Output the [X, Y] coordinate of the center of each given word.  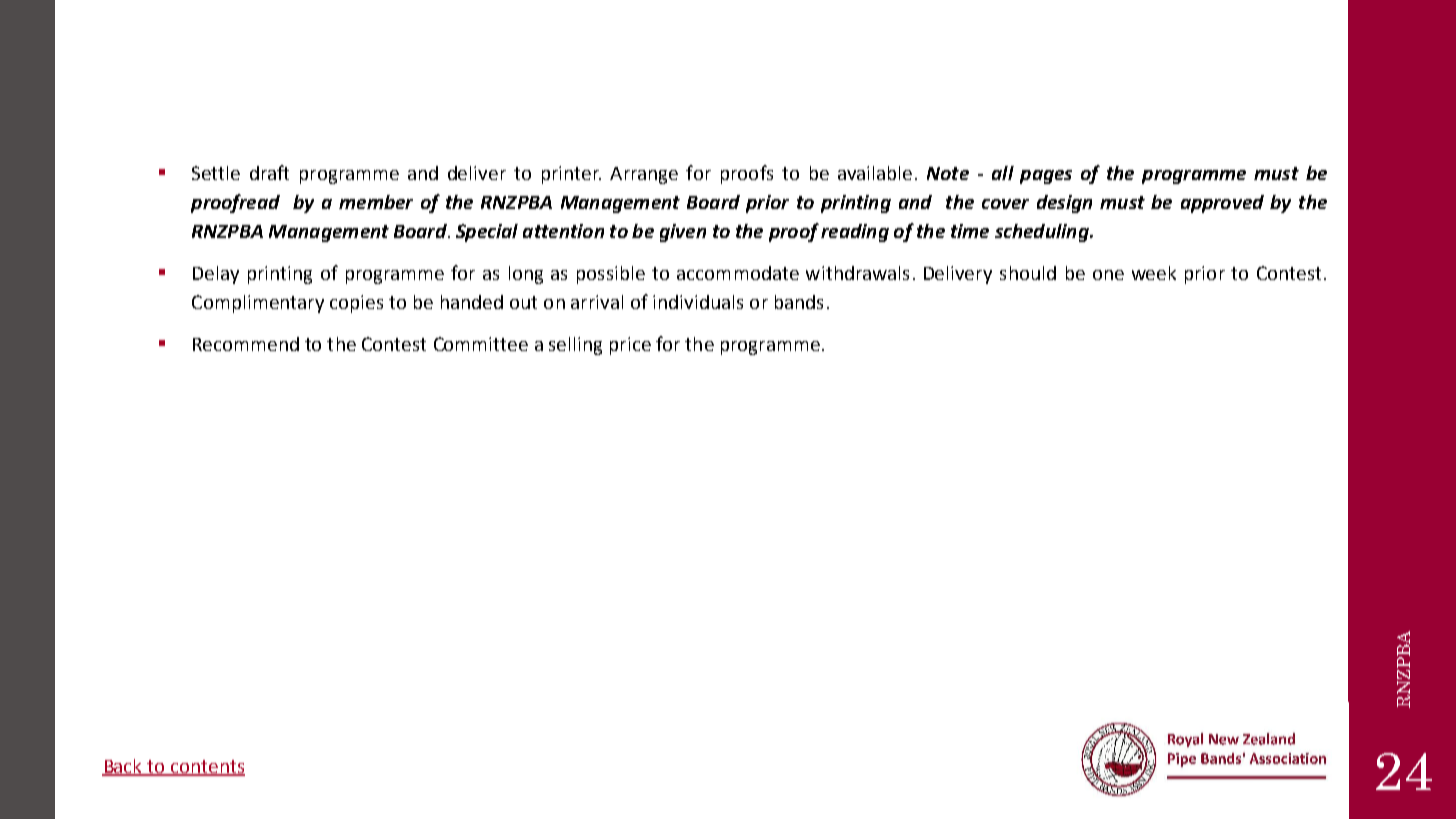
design [1064, 204]
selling [575, 346]
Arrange [644, 175]
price [630, 346]
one [1108, 275]
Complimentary [258, 304]
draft [269, 172]
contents [207, 767]
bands [799, 302]
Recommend [246, 344]
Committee [481, 344]
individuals [698, 302]
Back [123, 767]
